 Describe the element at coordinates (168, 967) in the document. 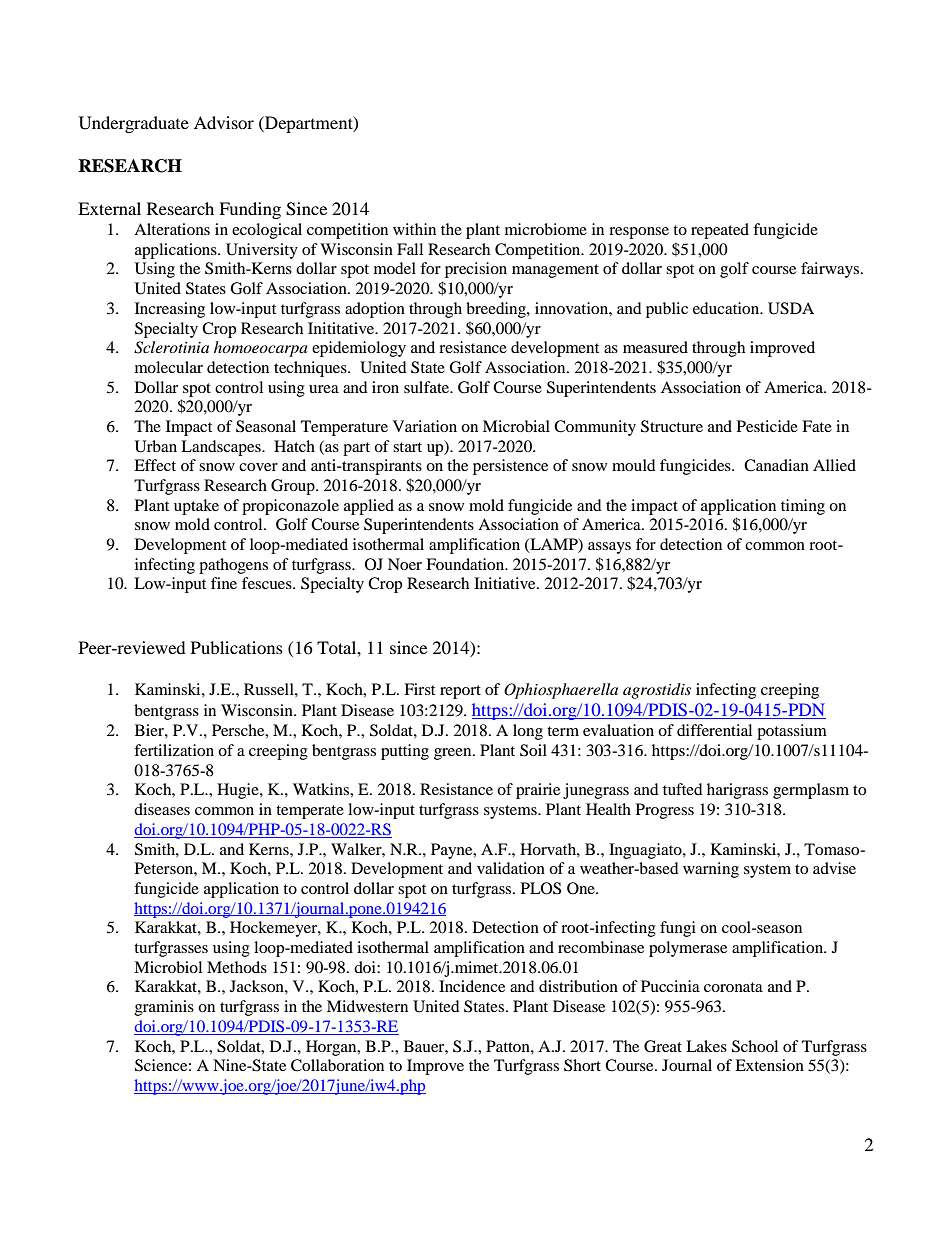

I see `Microbiol` at that location.
